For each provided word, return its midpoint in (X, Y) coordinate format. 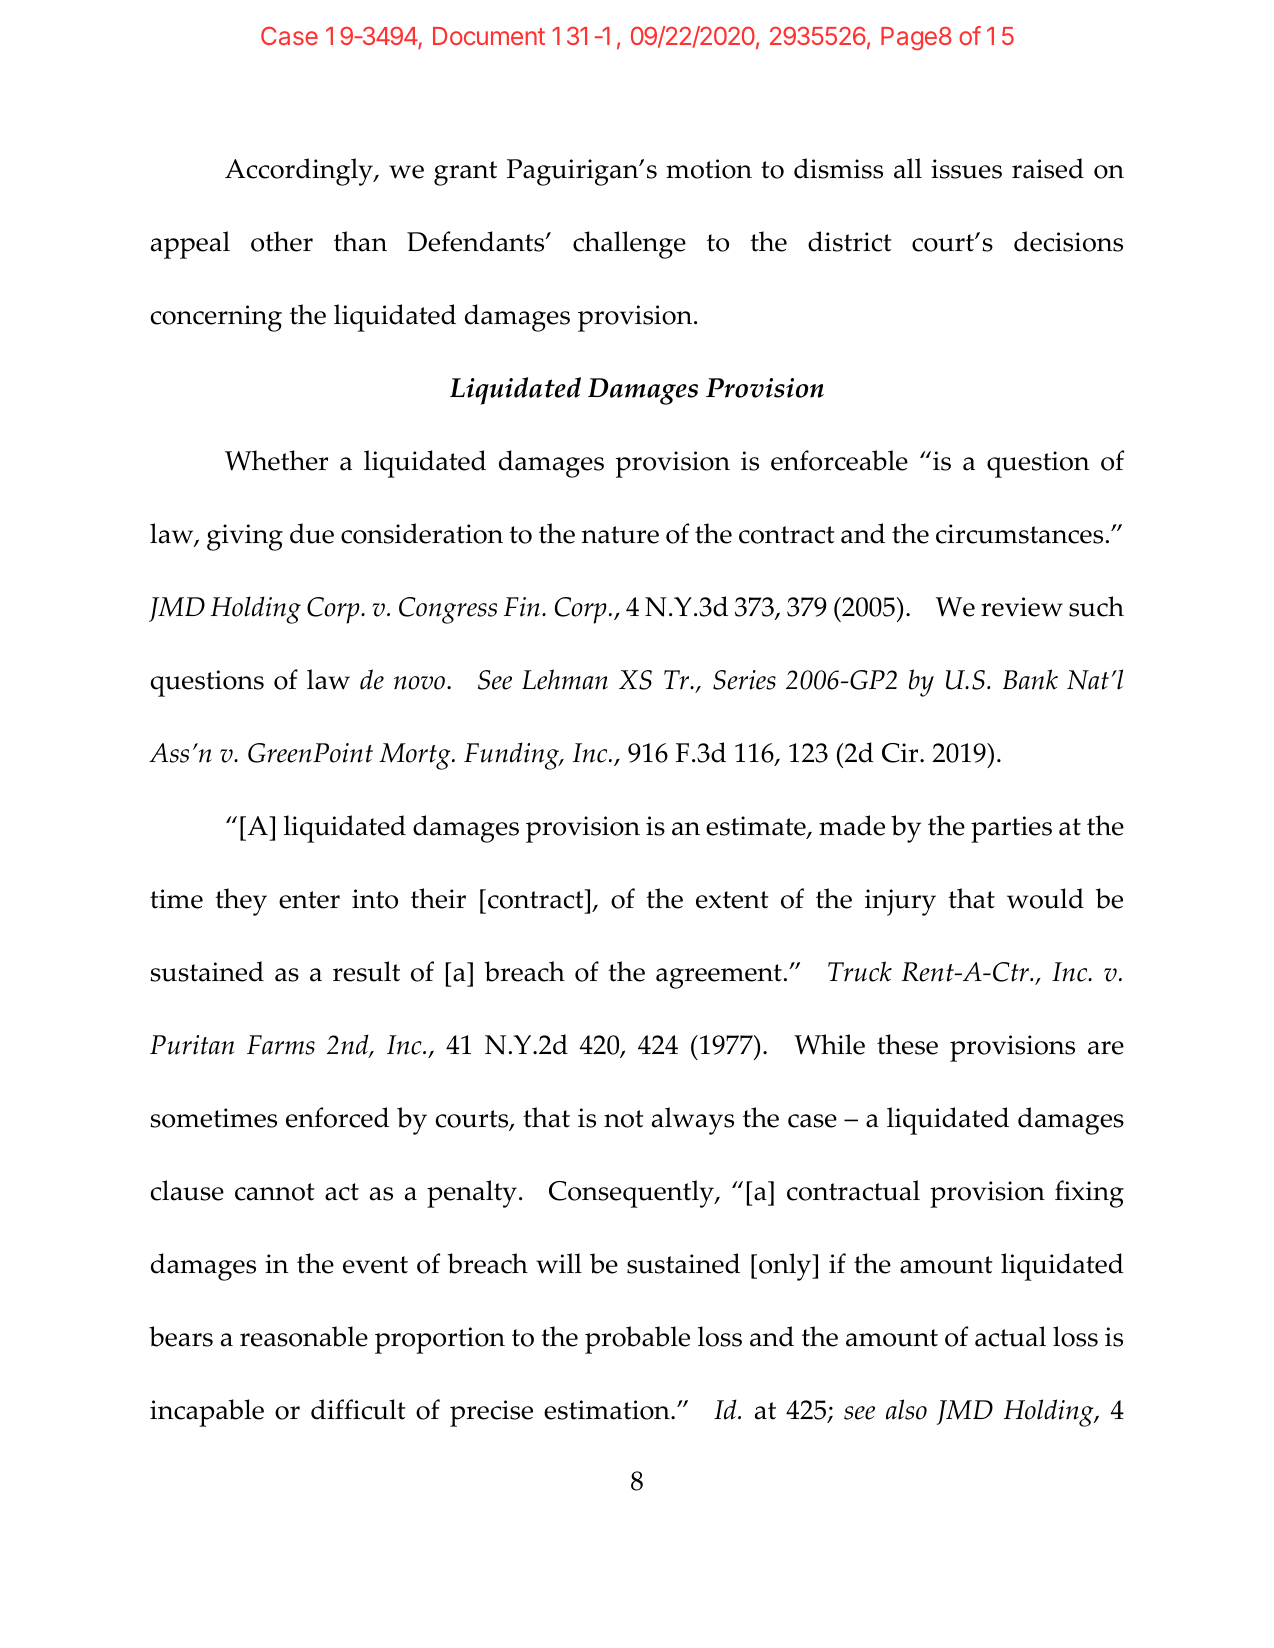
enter (309, 900)
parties (1011, 829)
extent (732, 900)
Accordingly (300, 172)
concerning (216, 318)
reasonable (304, 1336)
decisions (1068, 241)
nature (620, 535)
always (693, 1121)
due (312, 533)
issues (966, 169)
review (1022, 607)
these (907, 1044)
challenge (629, 245)
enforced (337, 1117)
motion (709, 169)
